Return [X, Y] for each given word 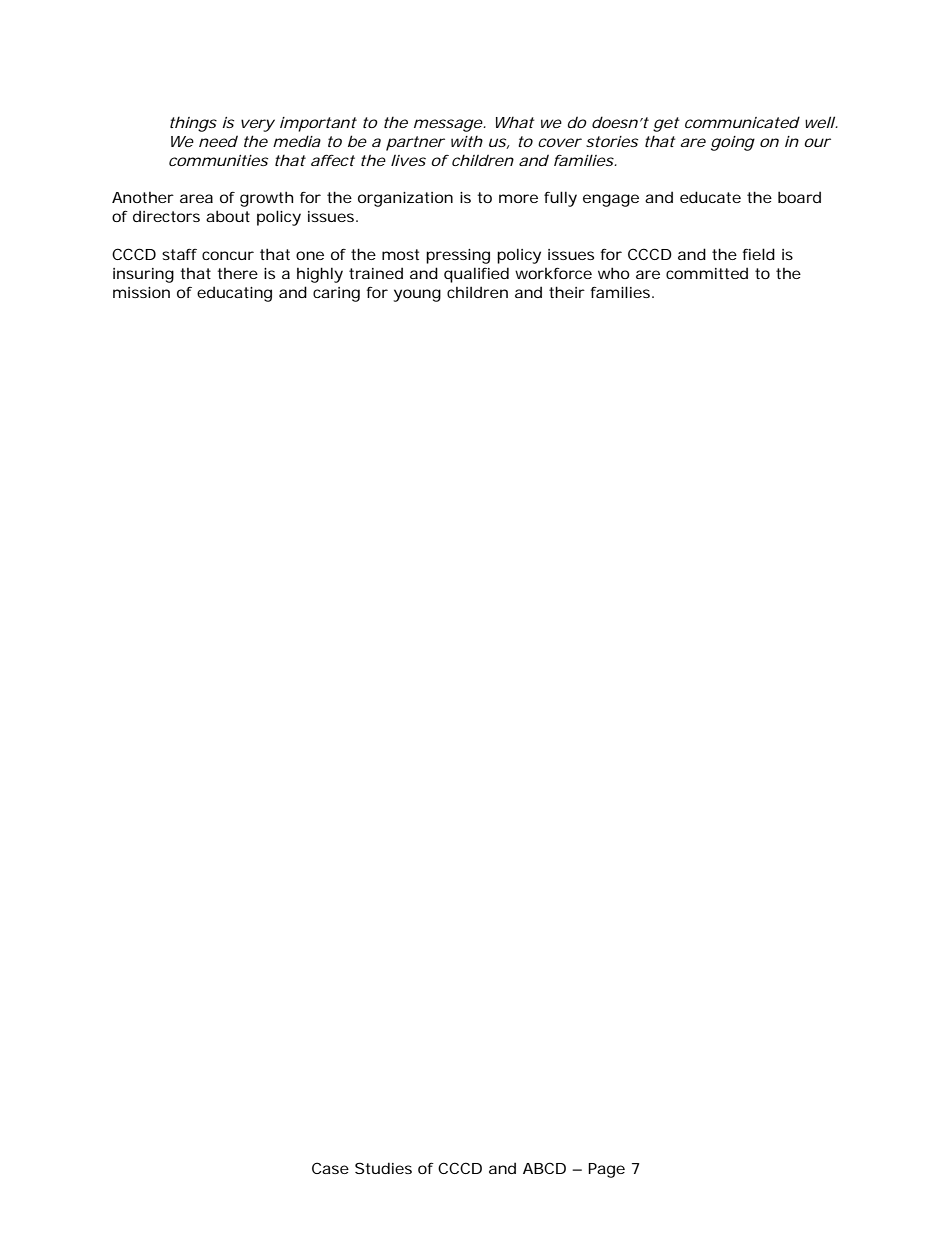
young [417, 295]
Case [330, 1168]
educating [234, 294]
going [733, 143]
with [467, 141]
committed [707, 273]
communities [218, 160]
